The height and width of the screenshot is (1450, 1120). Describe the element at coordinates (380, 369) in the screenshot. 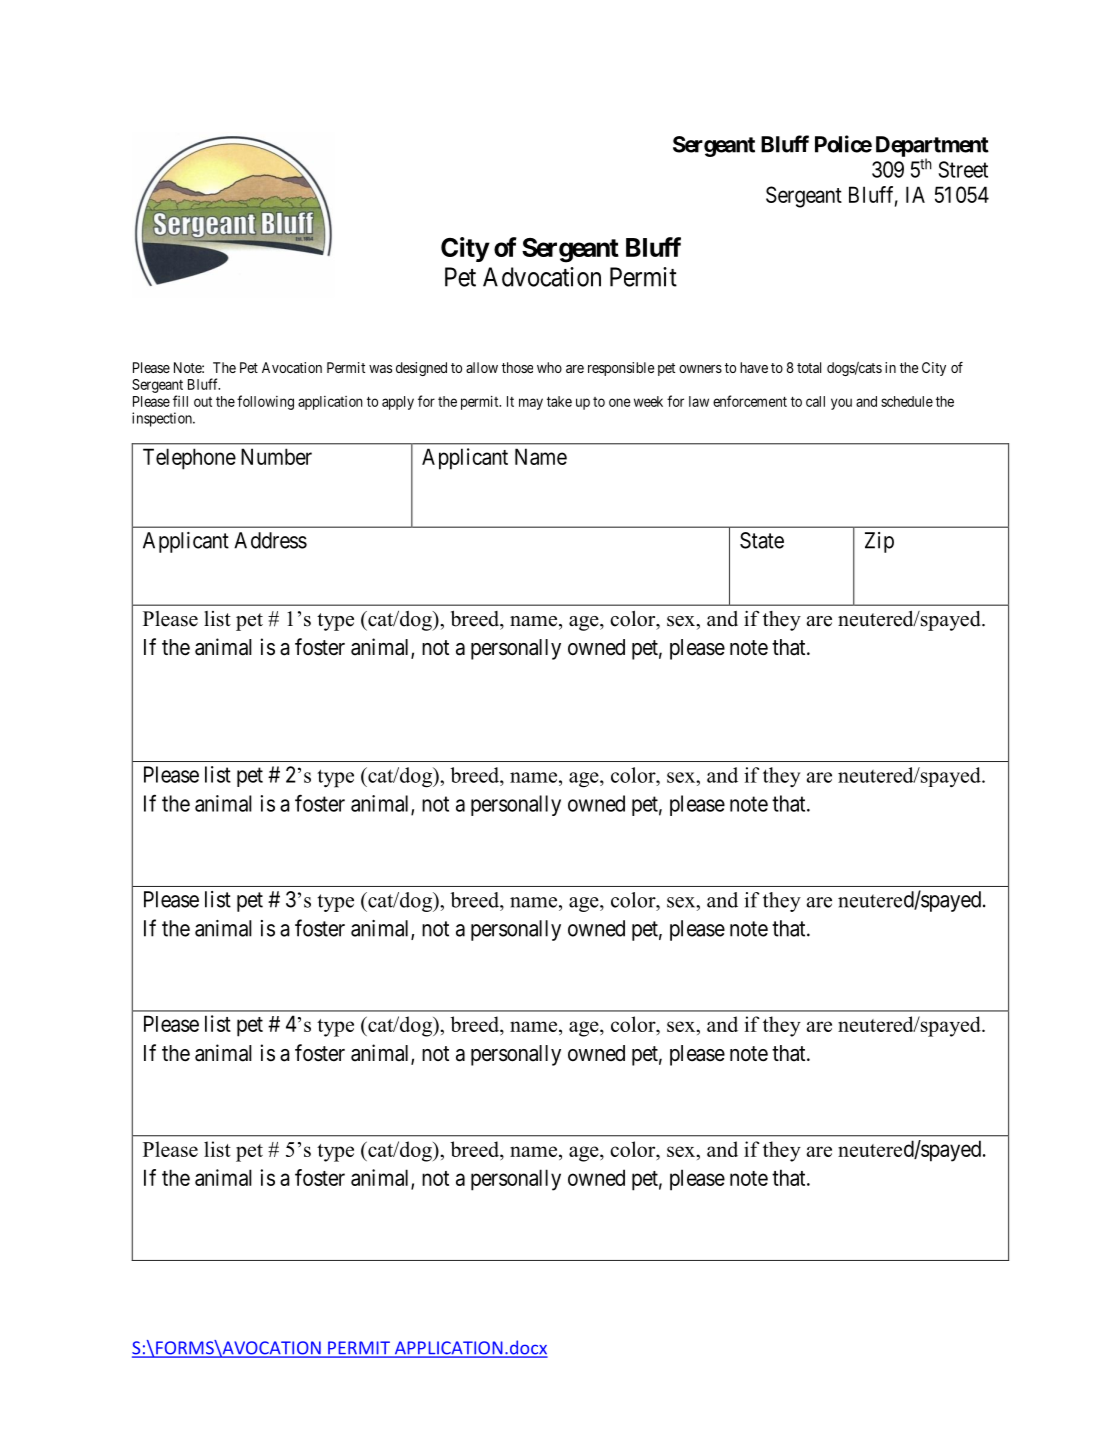

I see `was` at that location.
